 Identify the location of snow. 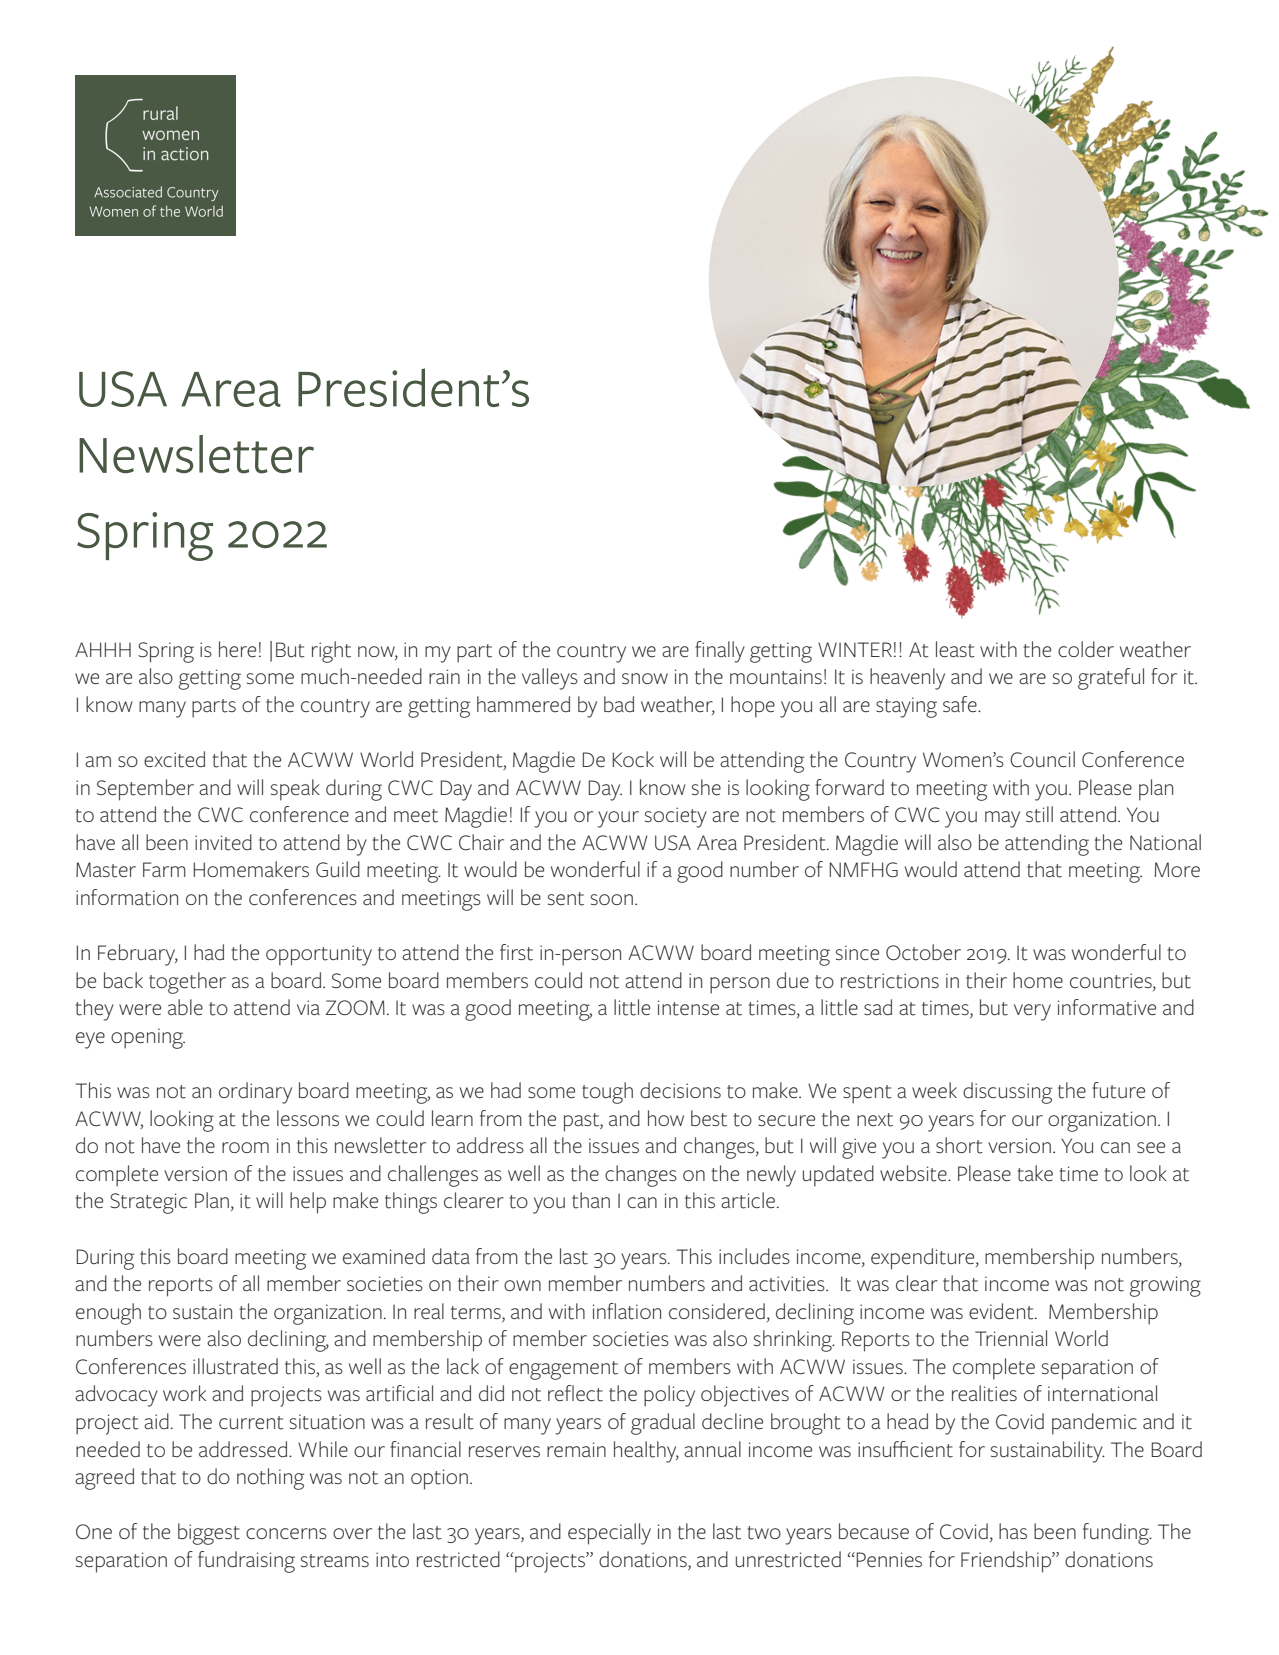
(645, 678).
